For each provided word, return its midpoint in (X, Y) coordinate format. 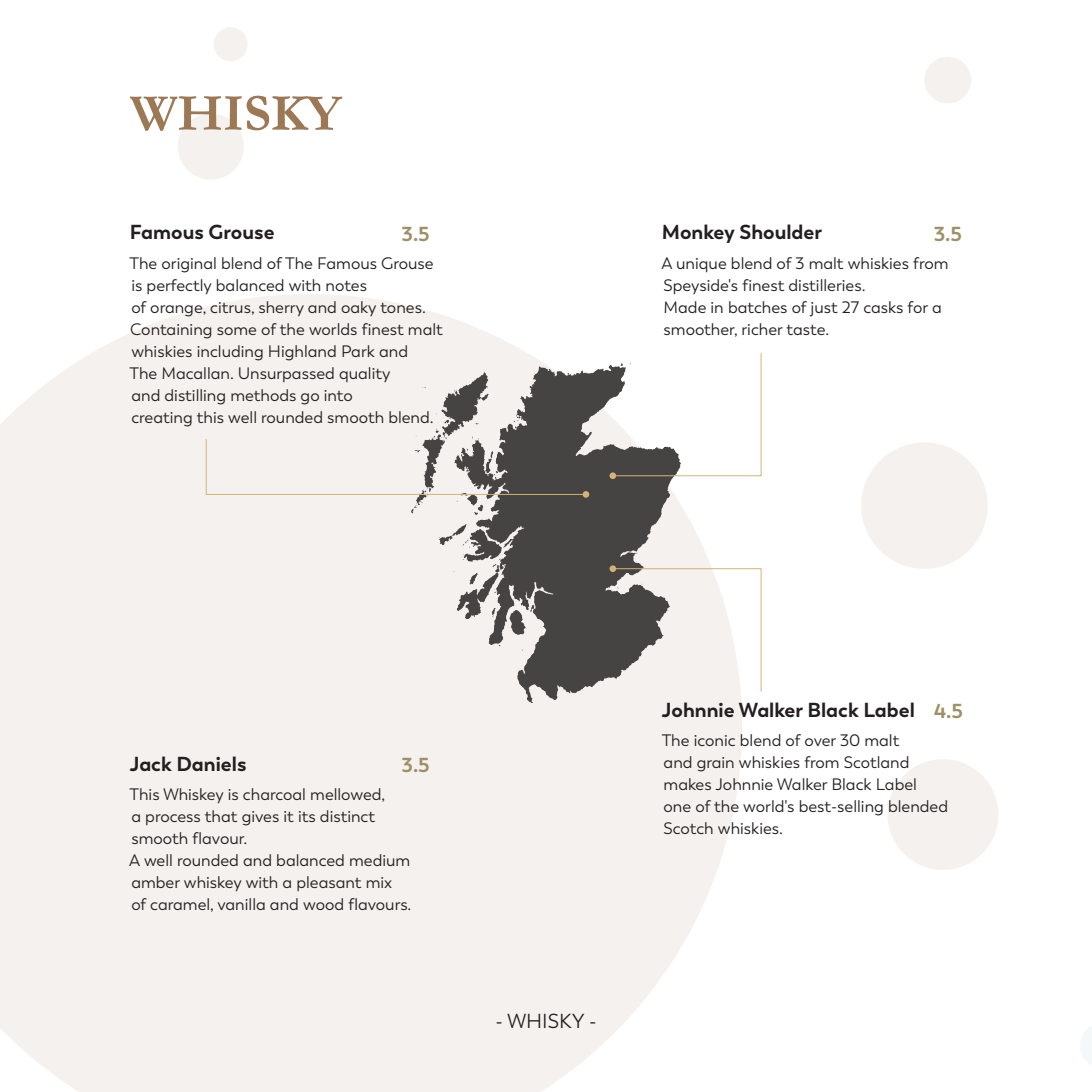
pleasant (329, 883)
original (189, 265)
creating (162, 419)
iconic (714, 740)
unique (701, 265)
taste (806, 330)
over (820, 742)
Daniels (212, 763)
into (338, 395)
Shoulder (781, 231)
